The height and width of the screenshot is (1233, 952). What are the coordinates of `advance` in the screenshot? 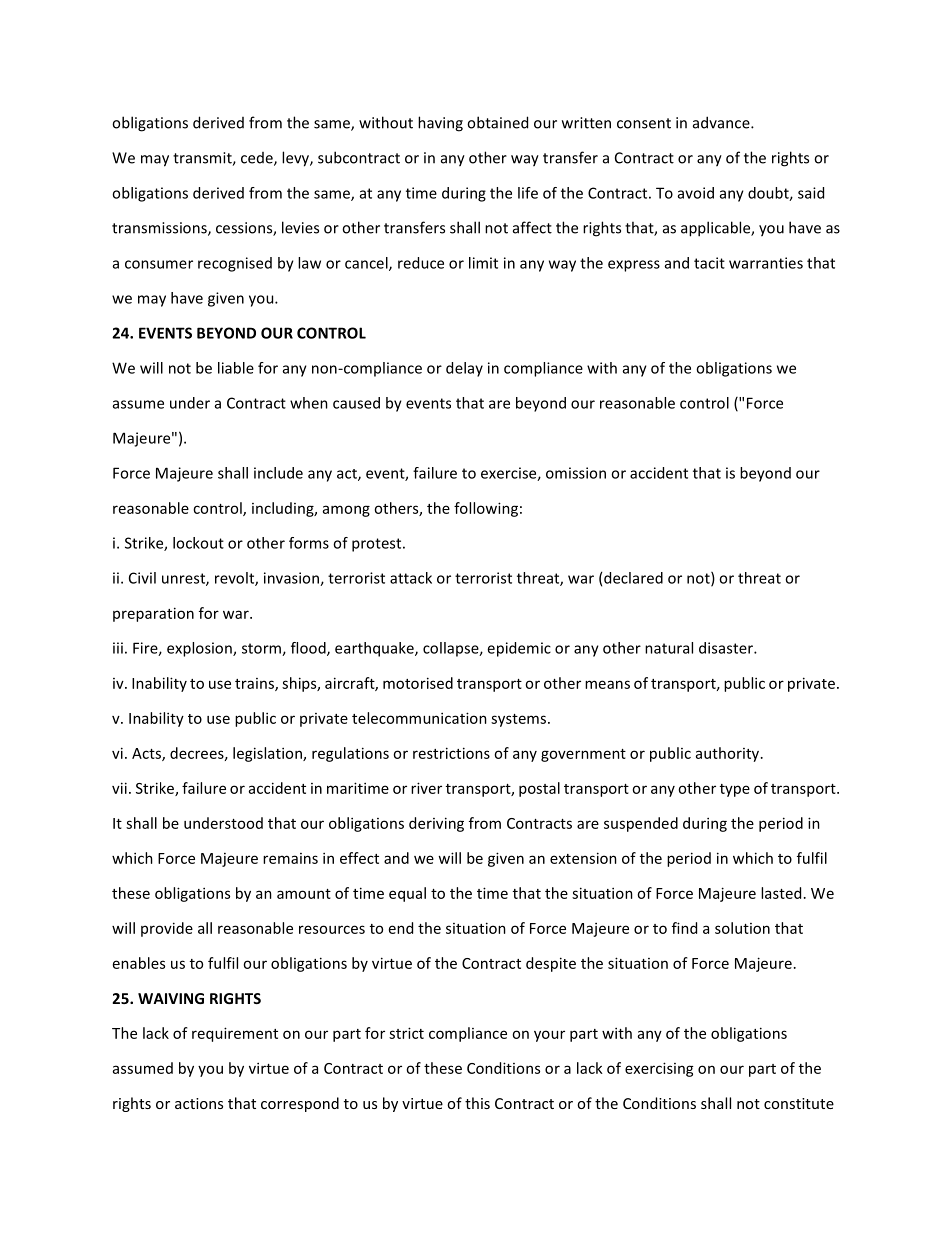 It's located at (722, 122).
